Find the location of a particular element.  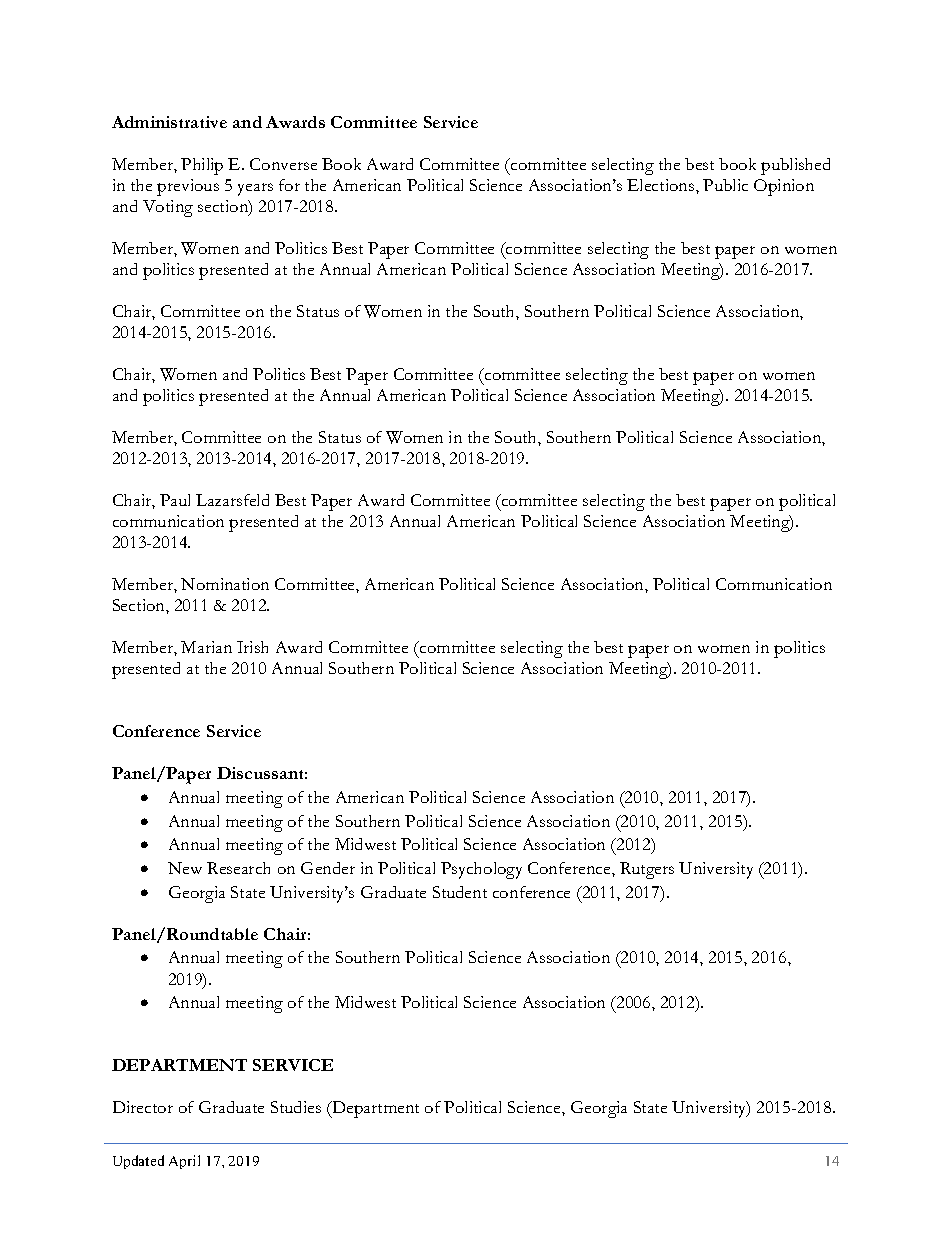

Philip is located at coordinates (202, 166).
